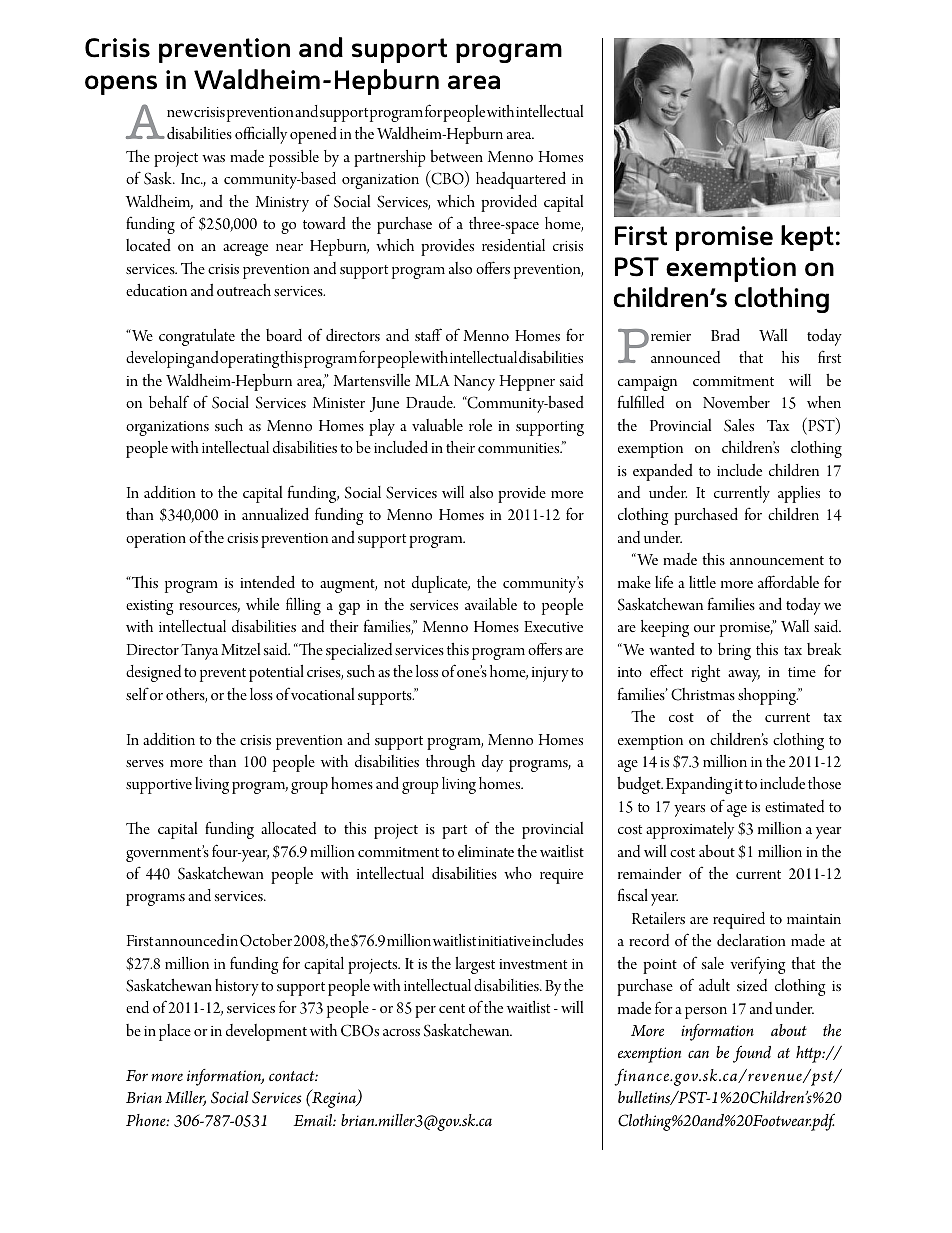 This screenshot has height=1233, width=952. I want to click on behalf, so click(169, 401).
